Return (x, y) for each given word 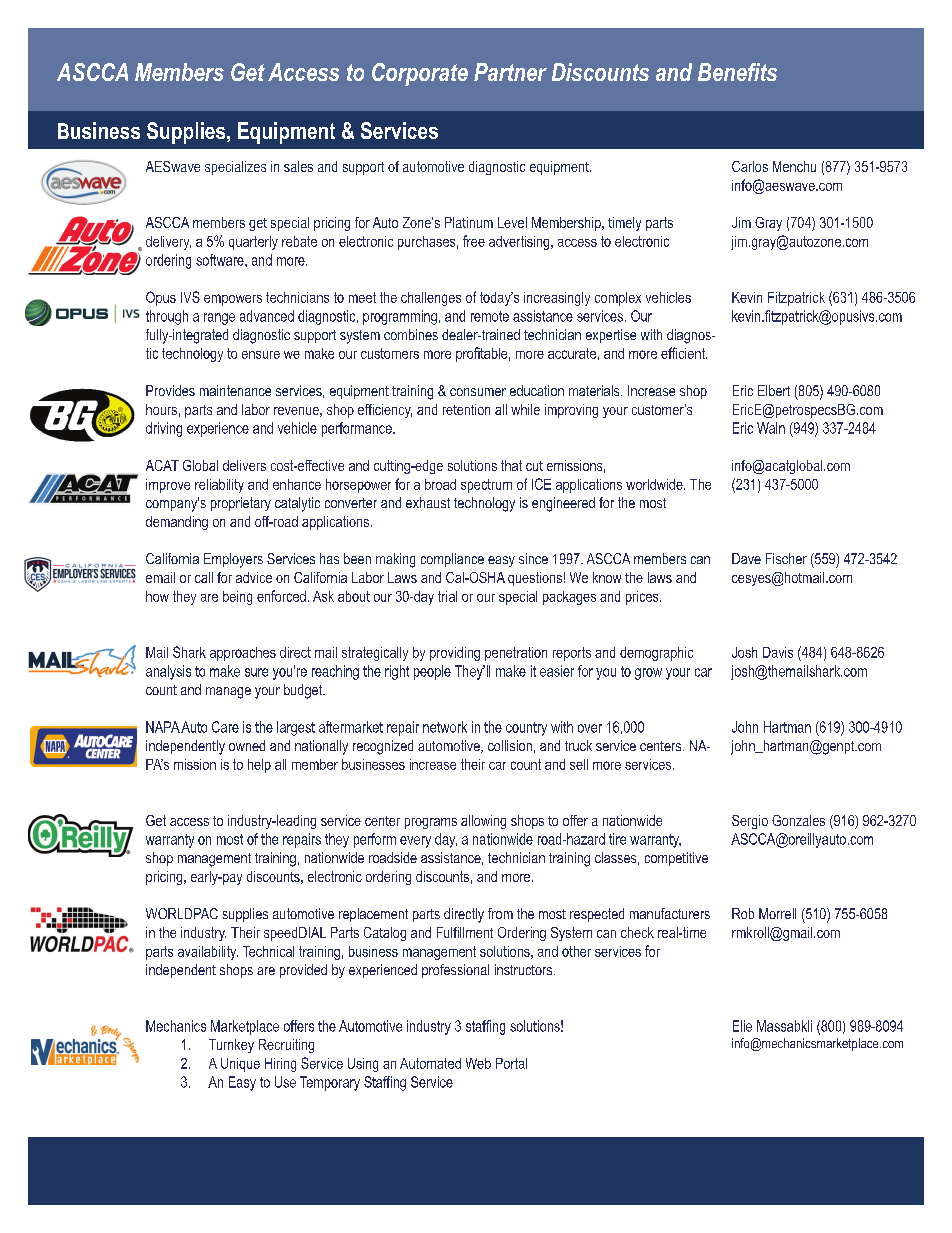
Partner (510, 72)
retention (466, 409)
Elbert (774, 390)
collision (510, 745)
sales (298, 166)
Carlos (750, 166)
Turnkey (231, 1046)
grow (648, 674)
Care (225, 727)
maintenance (235, 390)
